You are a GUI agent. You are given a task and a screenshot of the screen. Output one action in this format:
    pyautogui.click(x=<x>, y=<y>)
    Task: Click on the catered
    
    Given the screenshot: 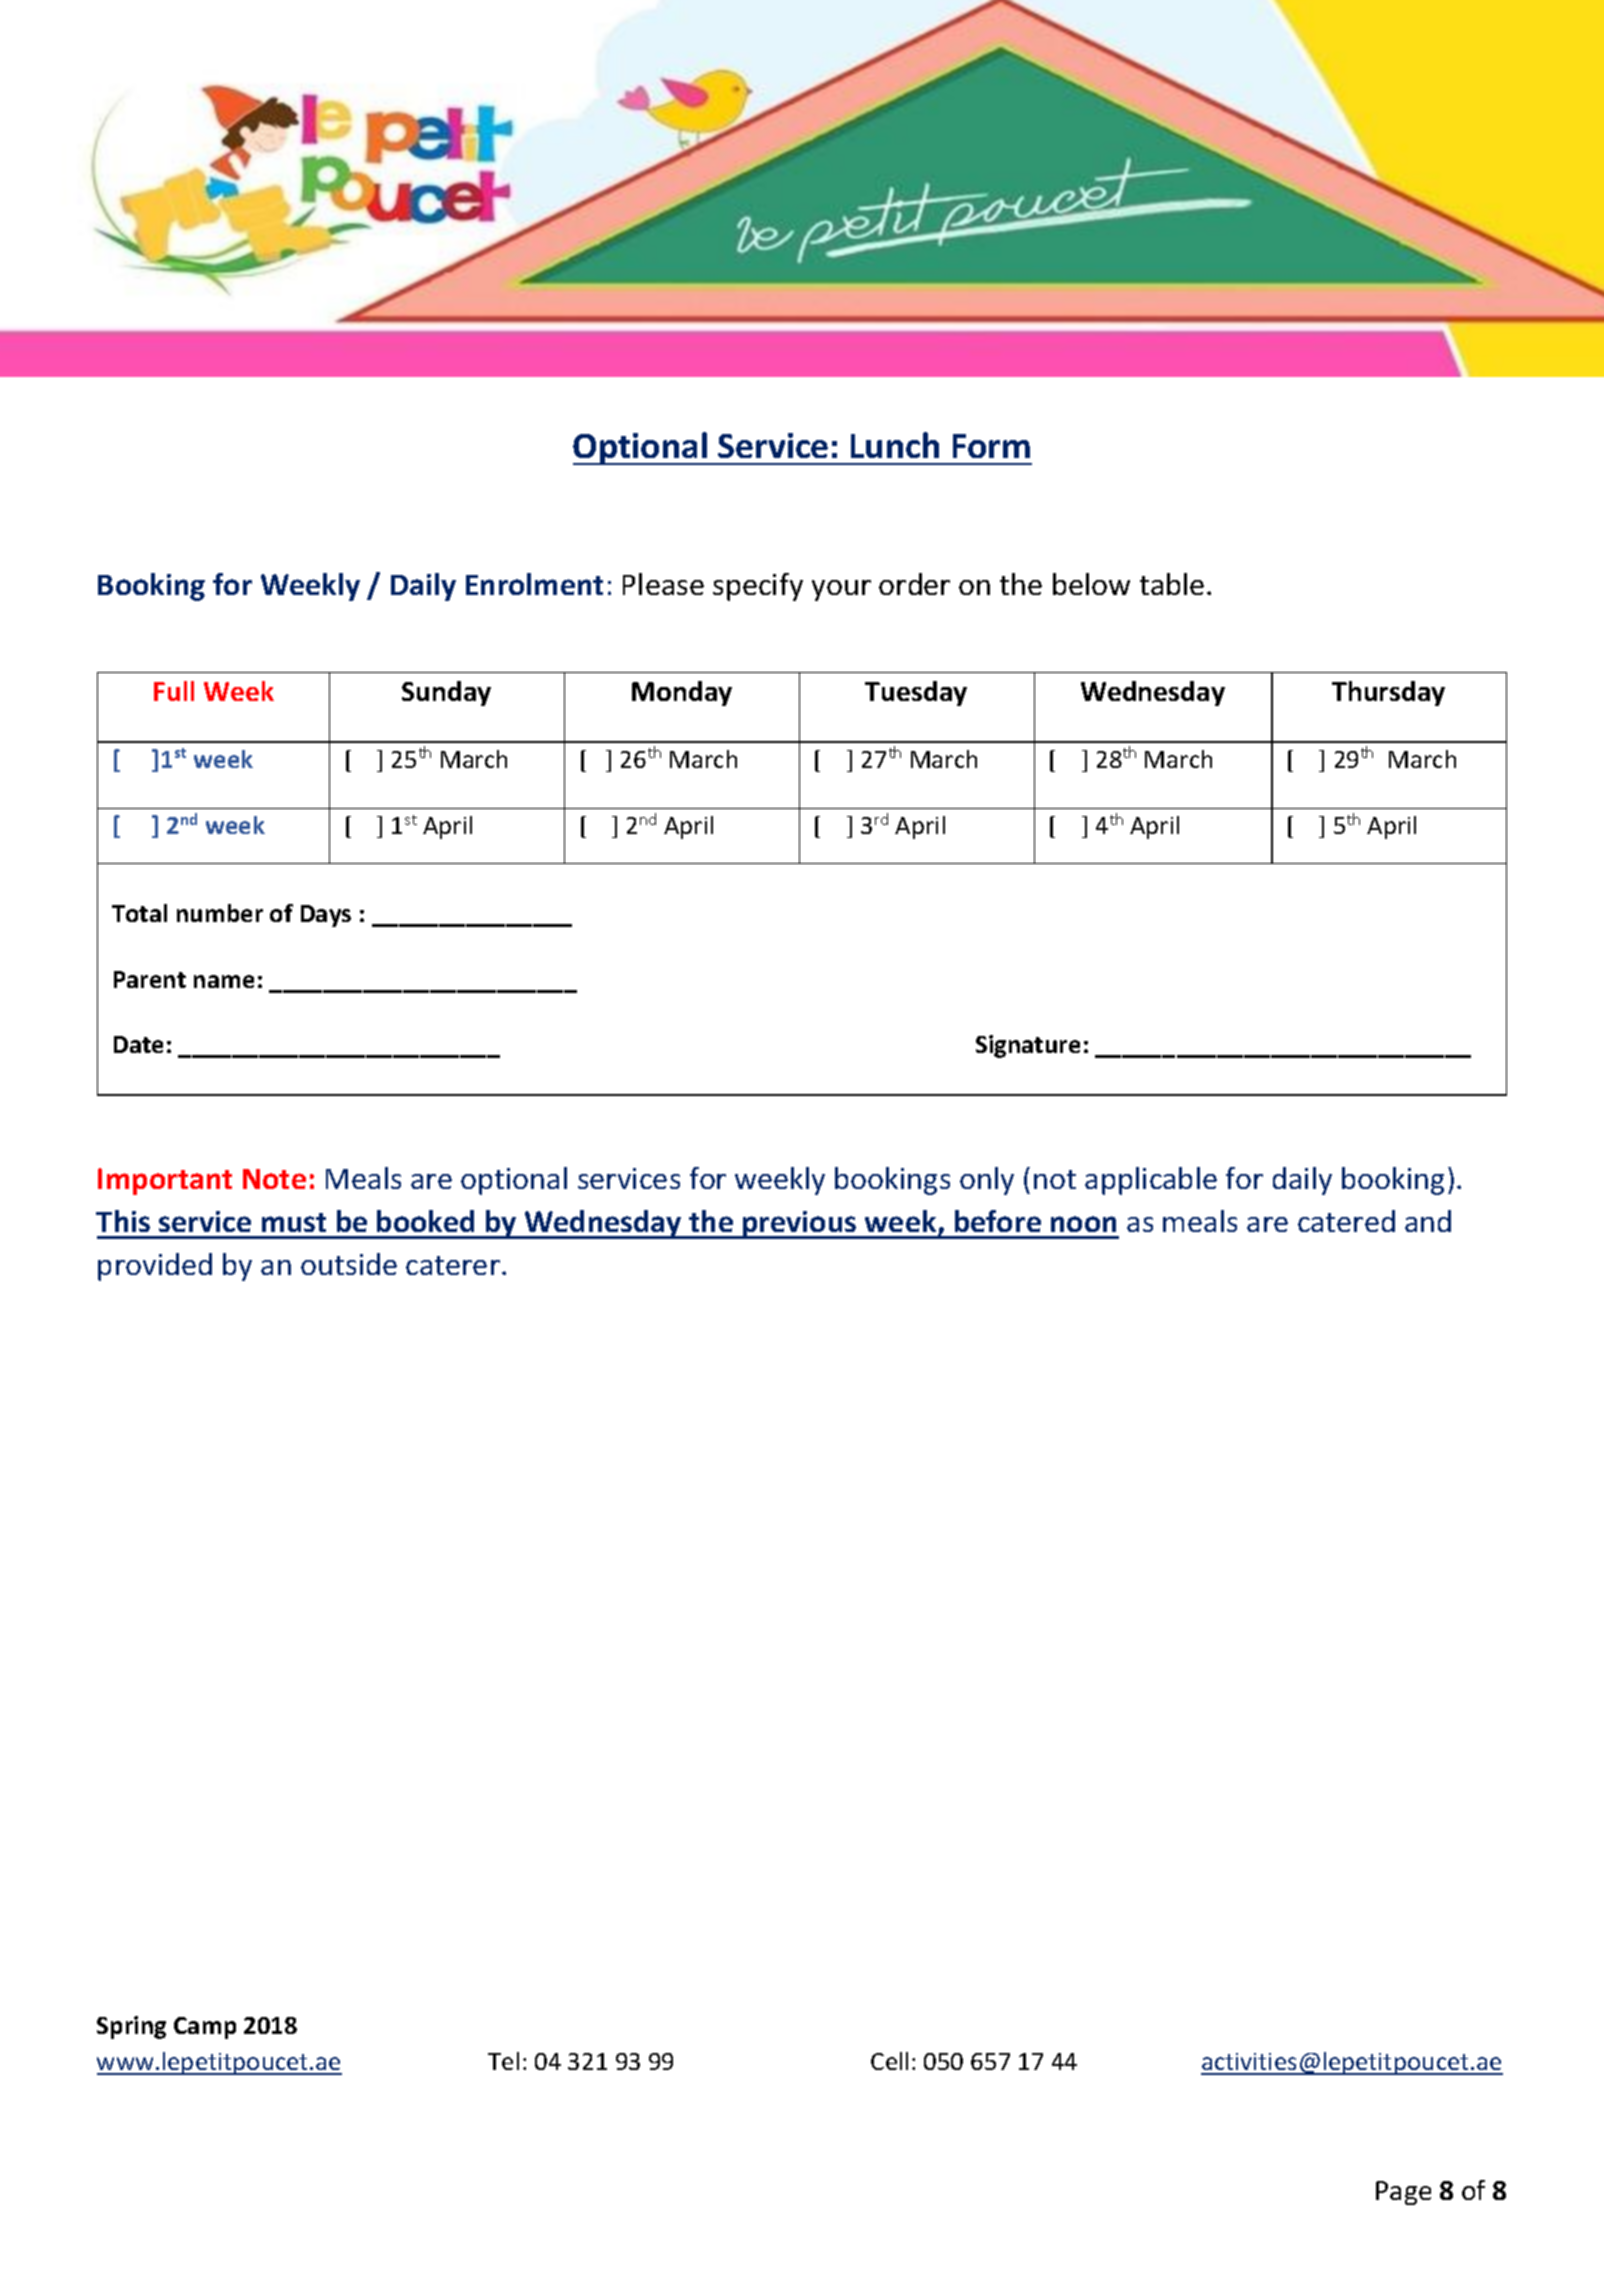 What is the action you would take?
    pyautogui.click(x=1346, y=1221)
